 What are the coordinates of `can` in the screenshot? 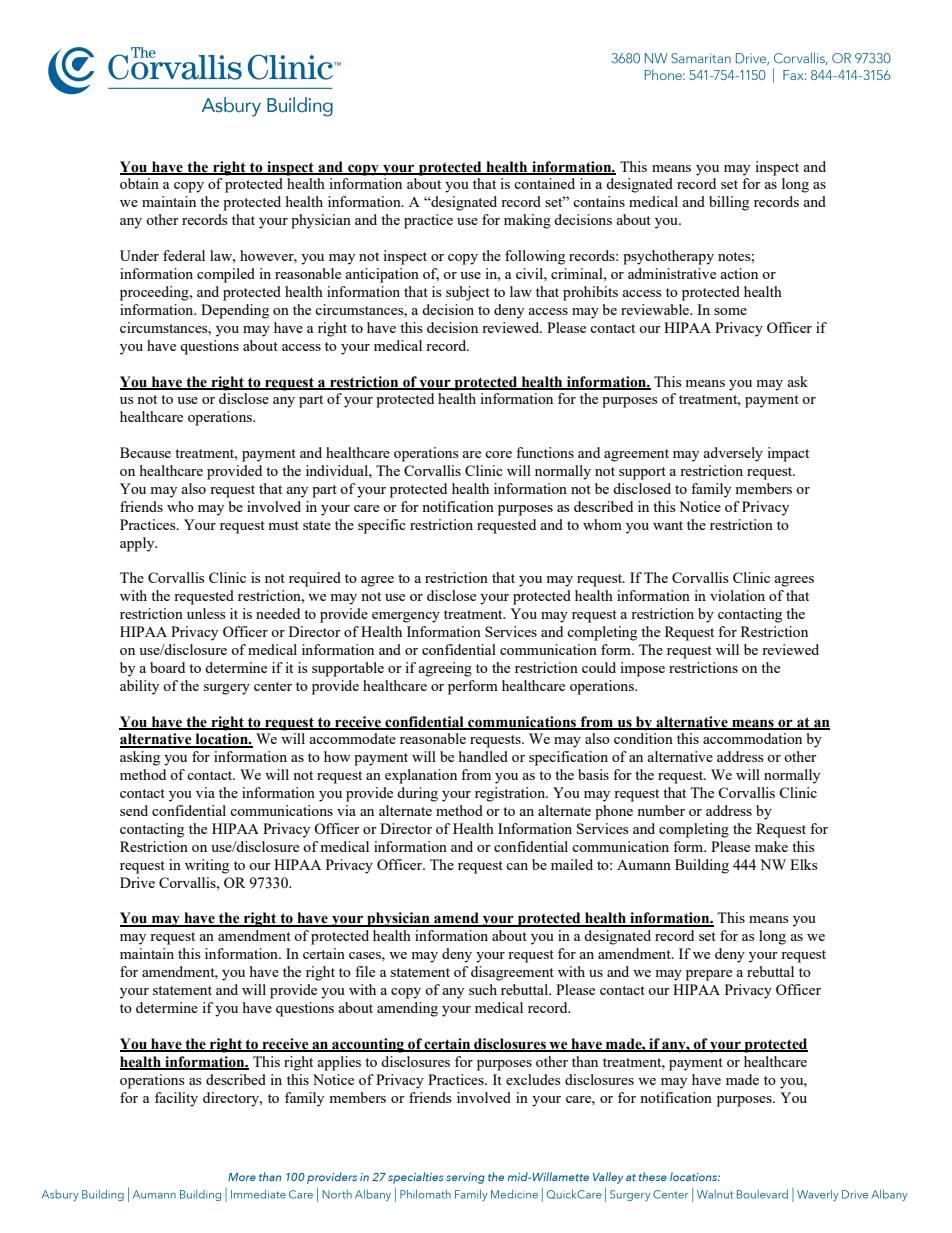 It's located at (517, 866).
